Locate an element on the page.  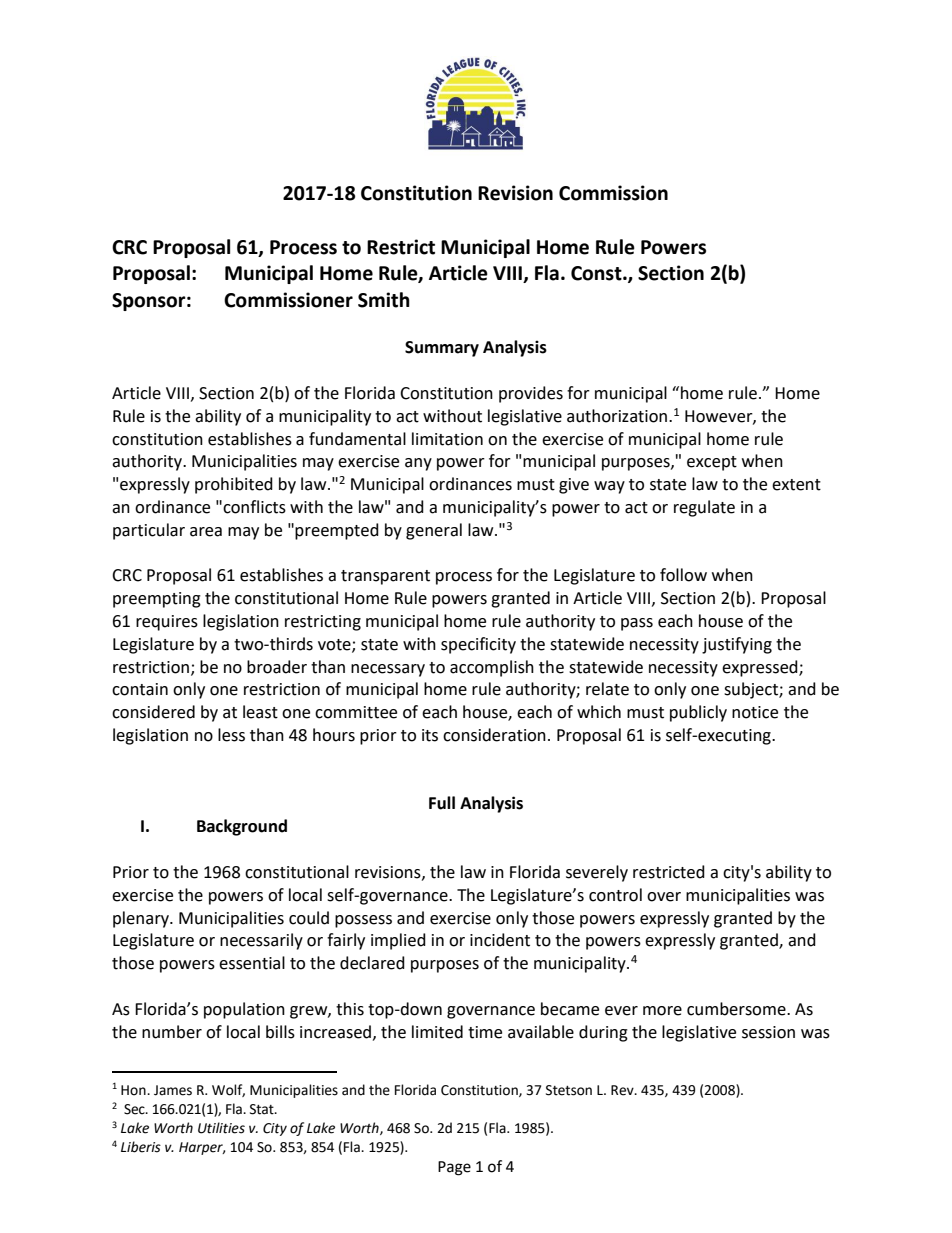
Smith is located at coordinates (384, 300).
